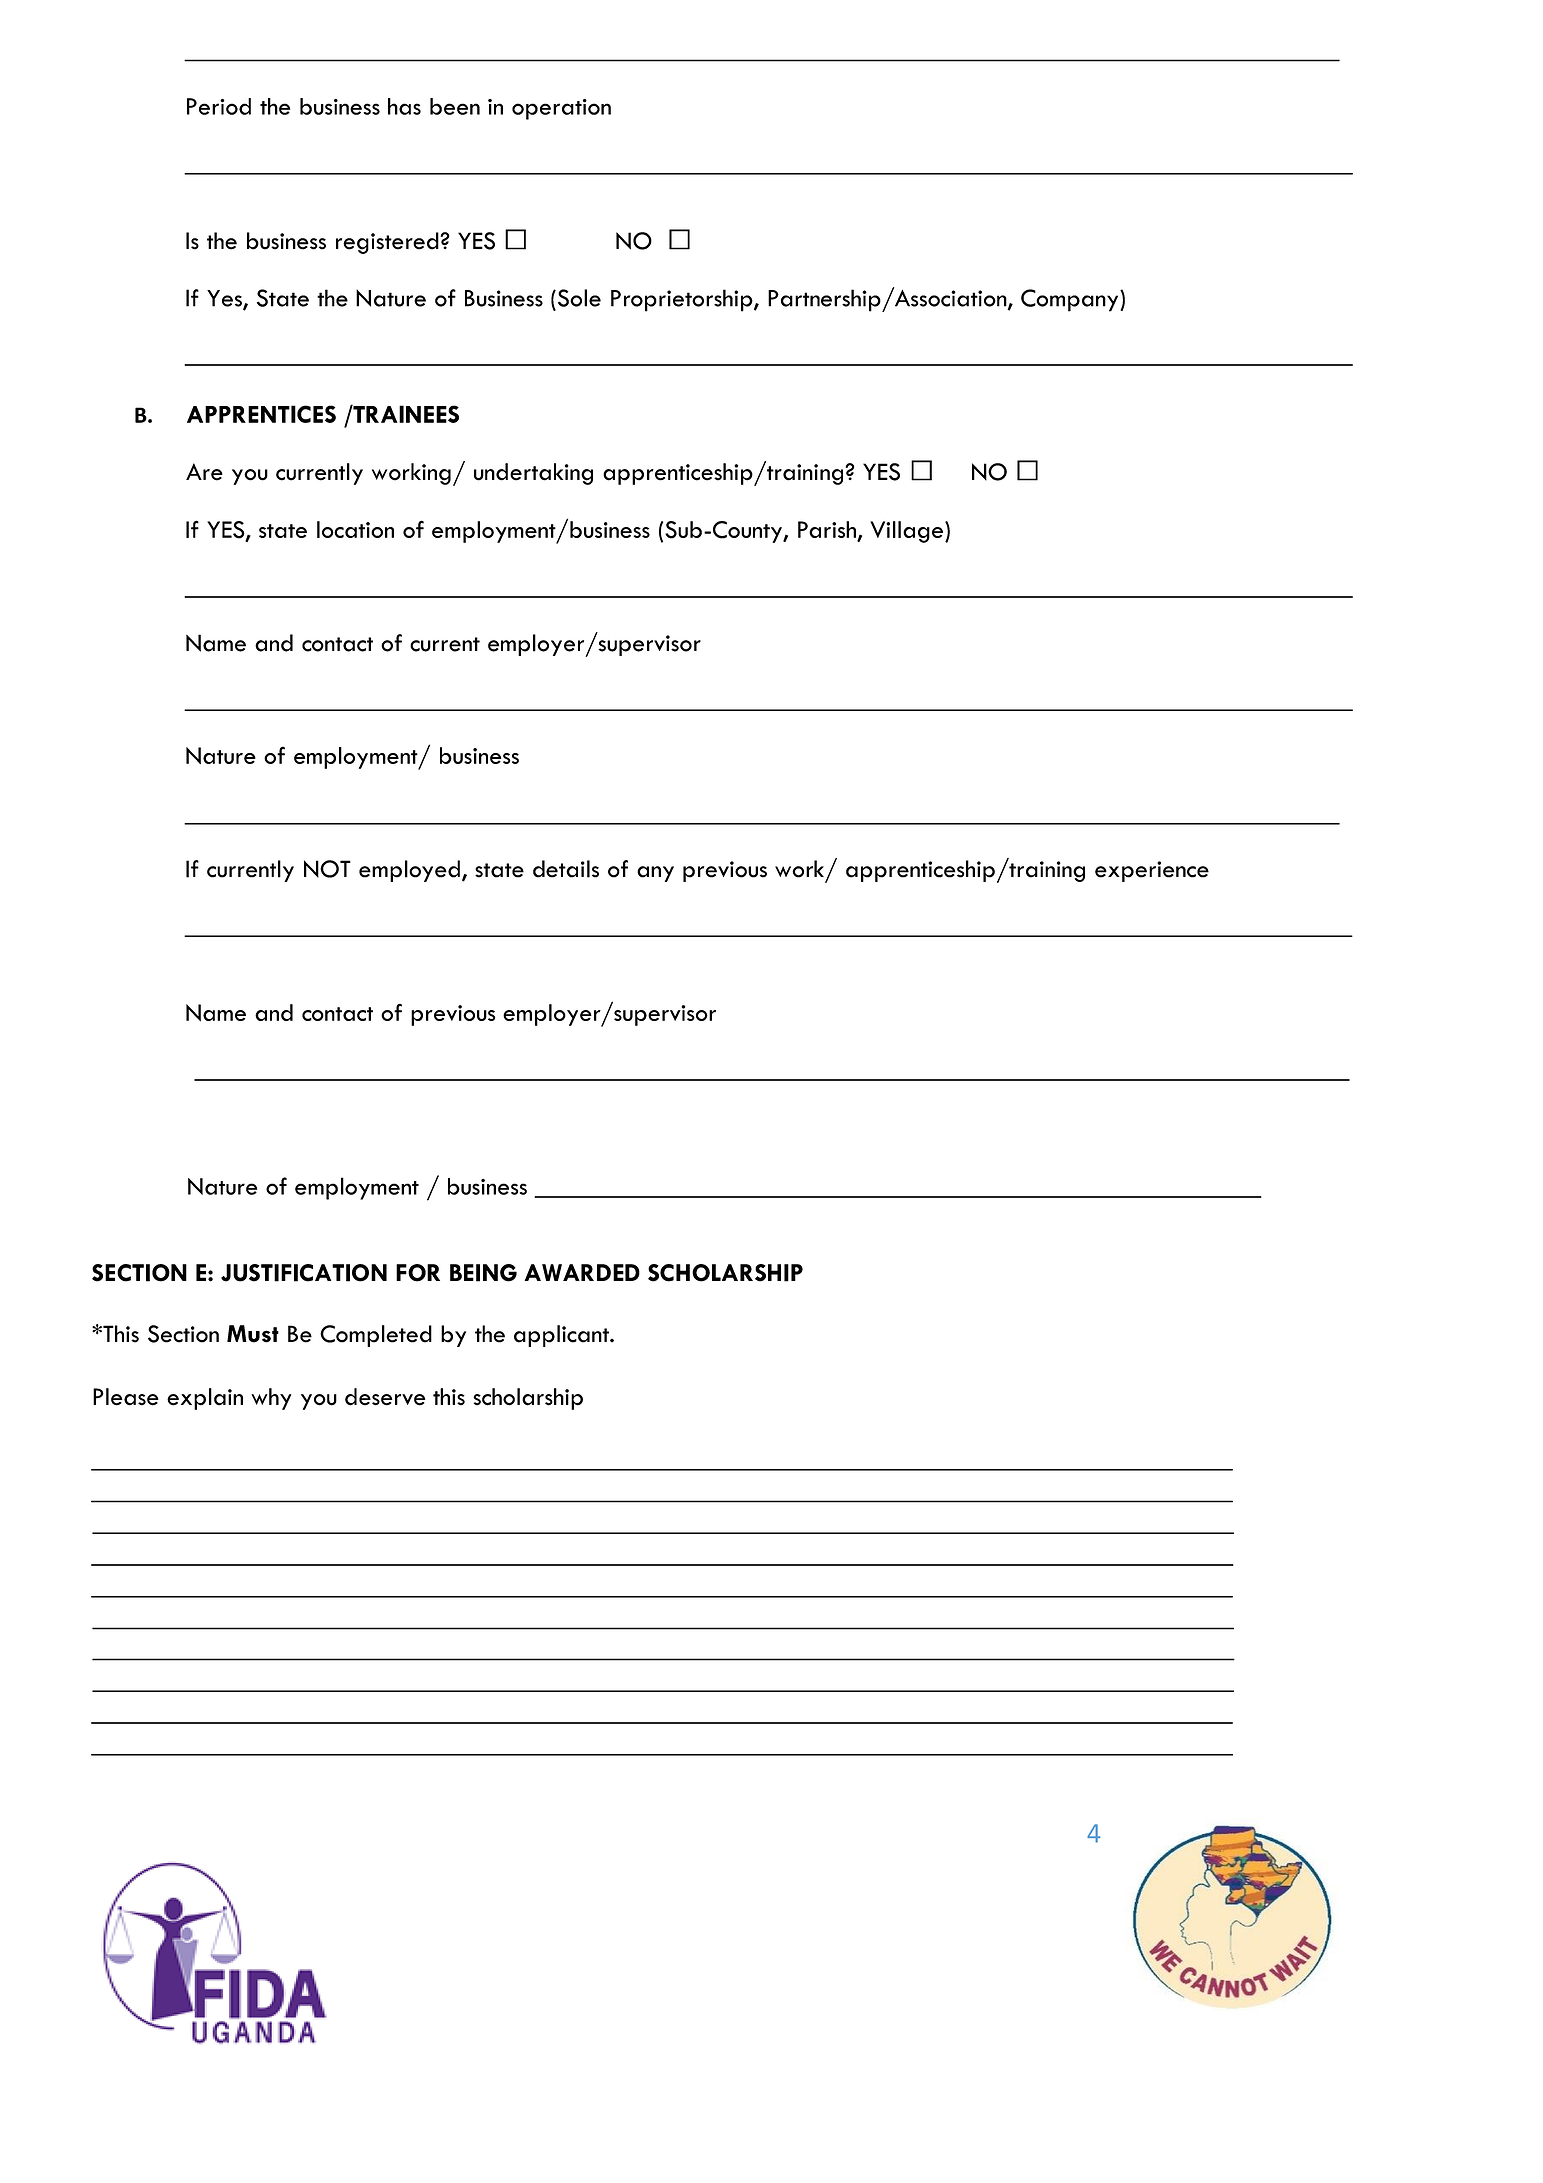 The height and width of the document is (2183, 1543). Describe the element at coordinates (561, 109) in the document. I see `operation` at that location.
